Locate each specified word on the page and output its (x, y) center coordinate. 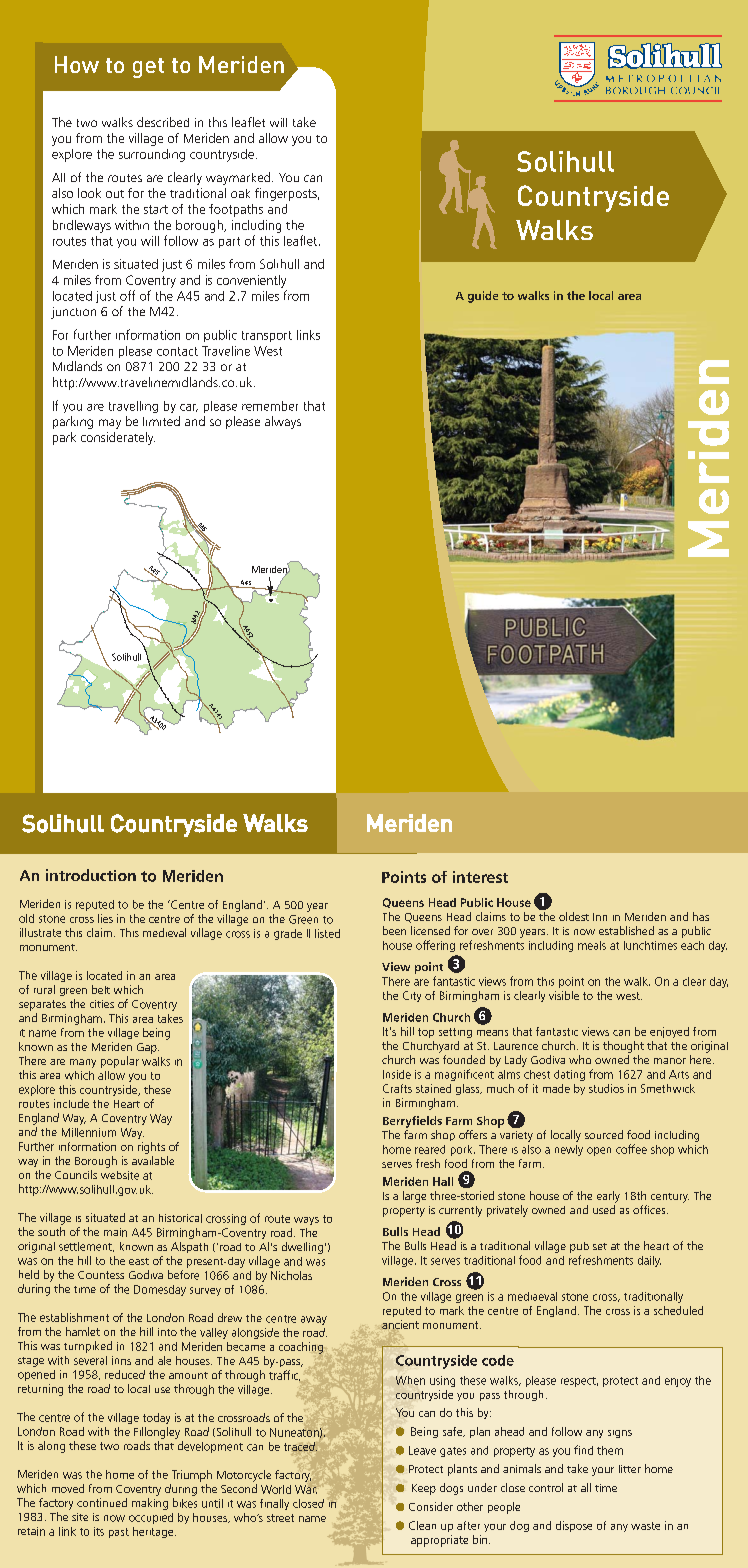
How (77, 64)
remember (270, 406)
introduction (91, 875)
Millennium (89, 1132)
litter (630, 1469)
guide (483, 297)
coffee (631, 1149)
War (306, 1489)
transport (267, 336)
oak (240, 193)
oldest (574, 916)
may (110, 424)
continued (102, 1502)
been (394, 930)
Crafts (397, 1088)
